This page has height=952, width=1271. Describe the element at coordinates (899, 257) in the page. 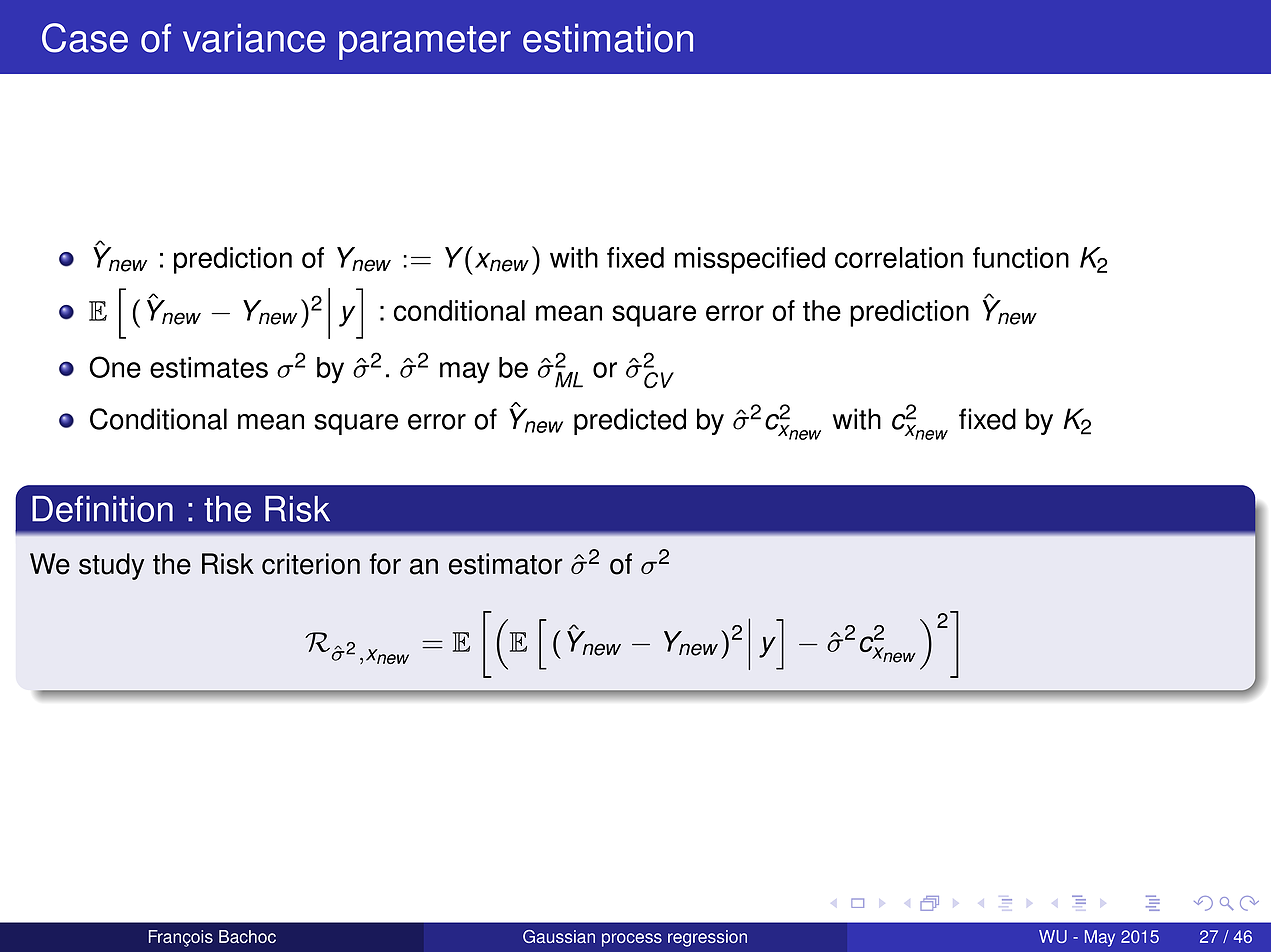

I see `correlation` at that location.
